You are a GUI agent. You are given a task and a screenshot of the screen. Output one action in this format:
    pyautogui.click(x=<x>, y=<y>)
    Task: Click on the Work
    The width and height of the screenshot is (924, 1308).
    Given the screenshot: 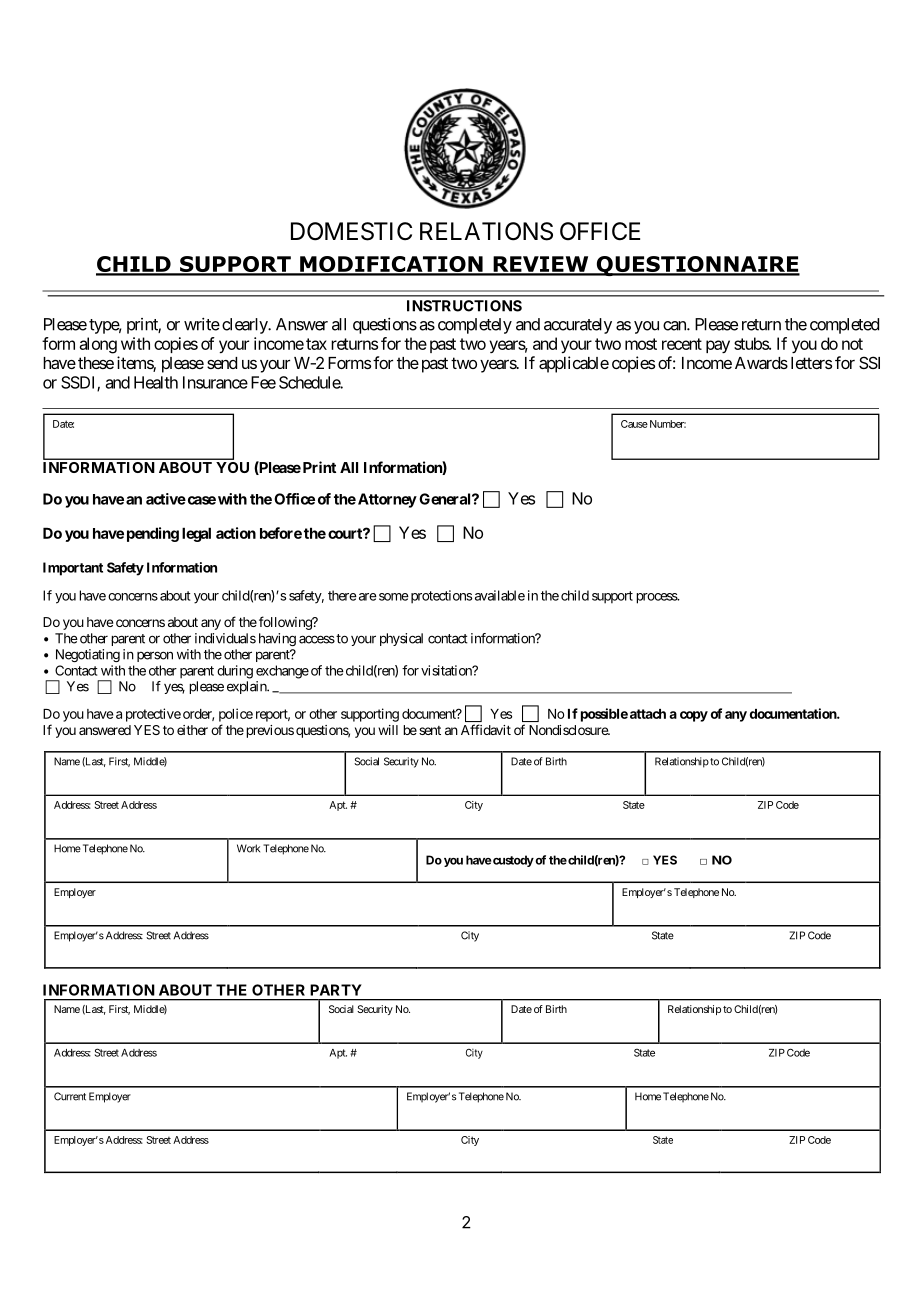 What is the action you would take?
    pyautogui.click(x=248, y=848)
